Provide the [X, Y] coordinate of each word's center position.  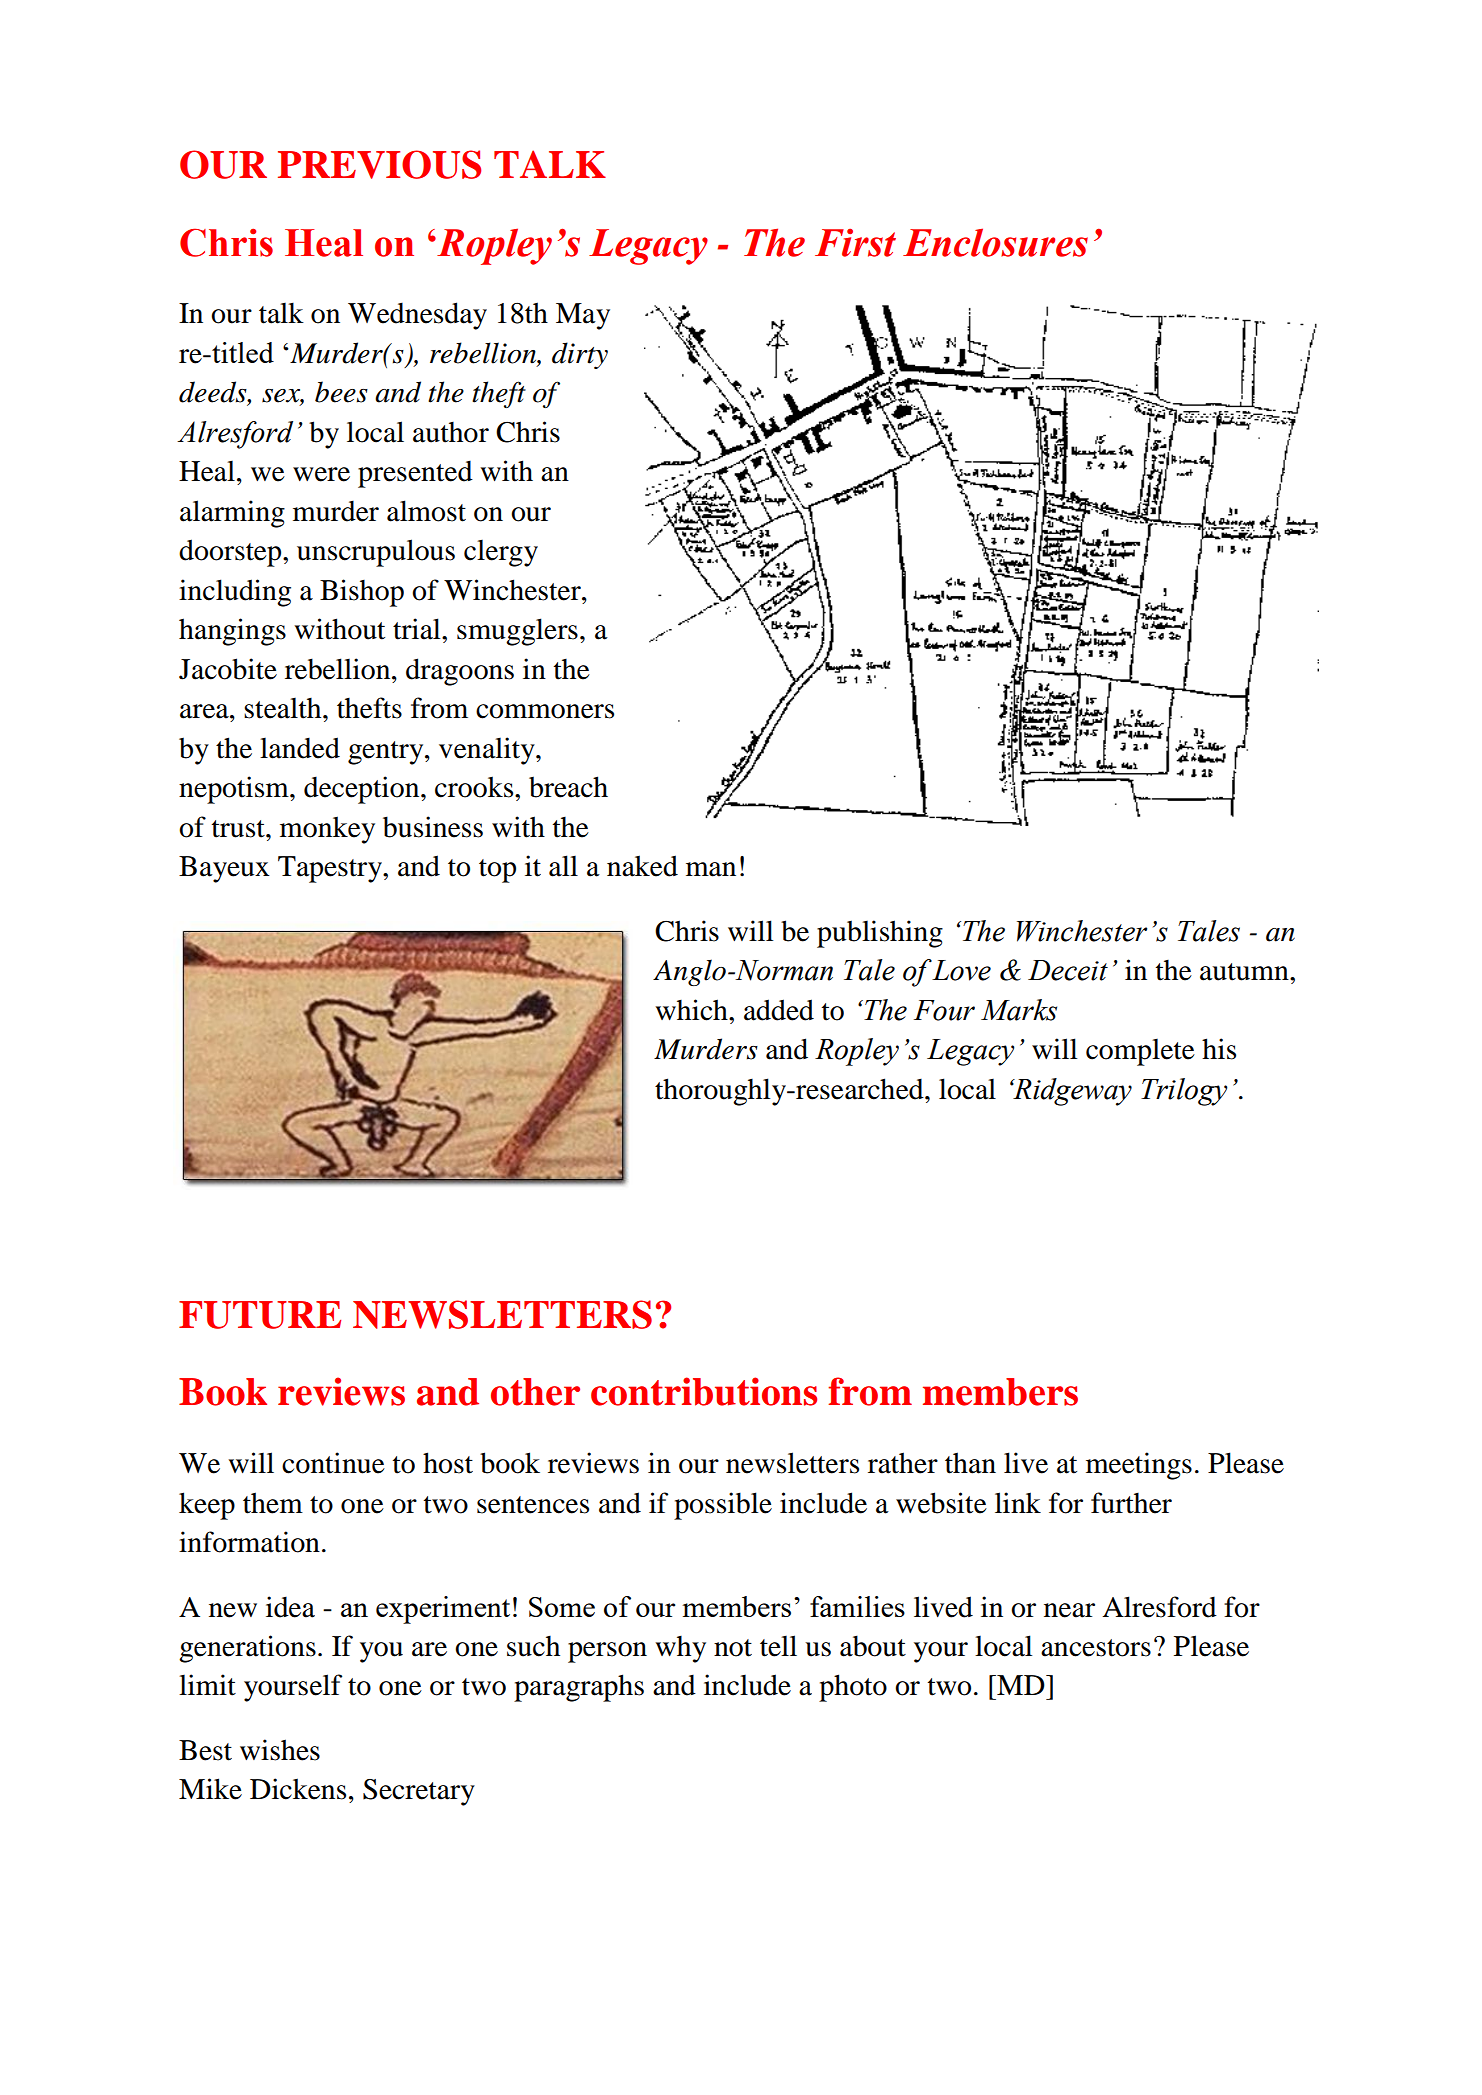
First [855, 243]
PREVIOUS [379, 164]
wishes [280, 1750]
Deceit [1068, 970]
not [733, 1648]
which [692, 1010]
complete [1140, 1052]
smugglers [517, 632]
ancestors [1096, 1648]
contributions [704, 1391]
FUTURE [260, 1315]
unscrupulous [376, 553]
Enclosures [995, 242]
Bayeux [224, 869]
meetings [1139, 1466]
